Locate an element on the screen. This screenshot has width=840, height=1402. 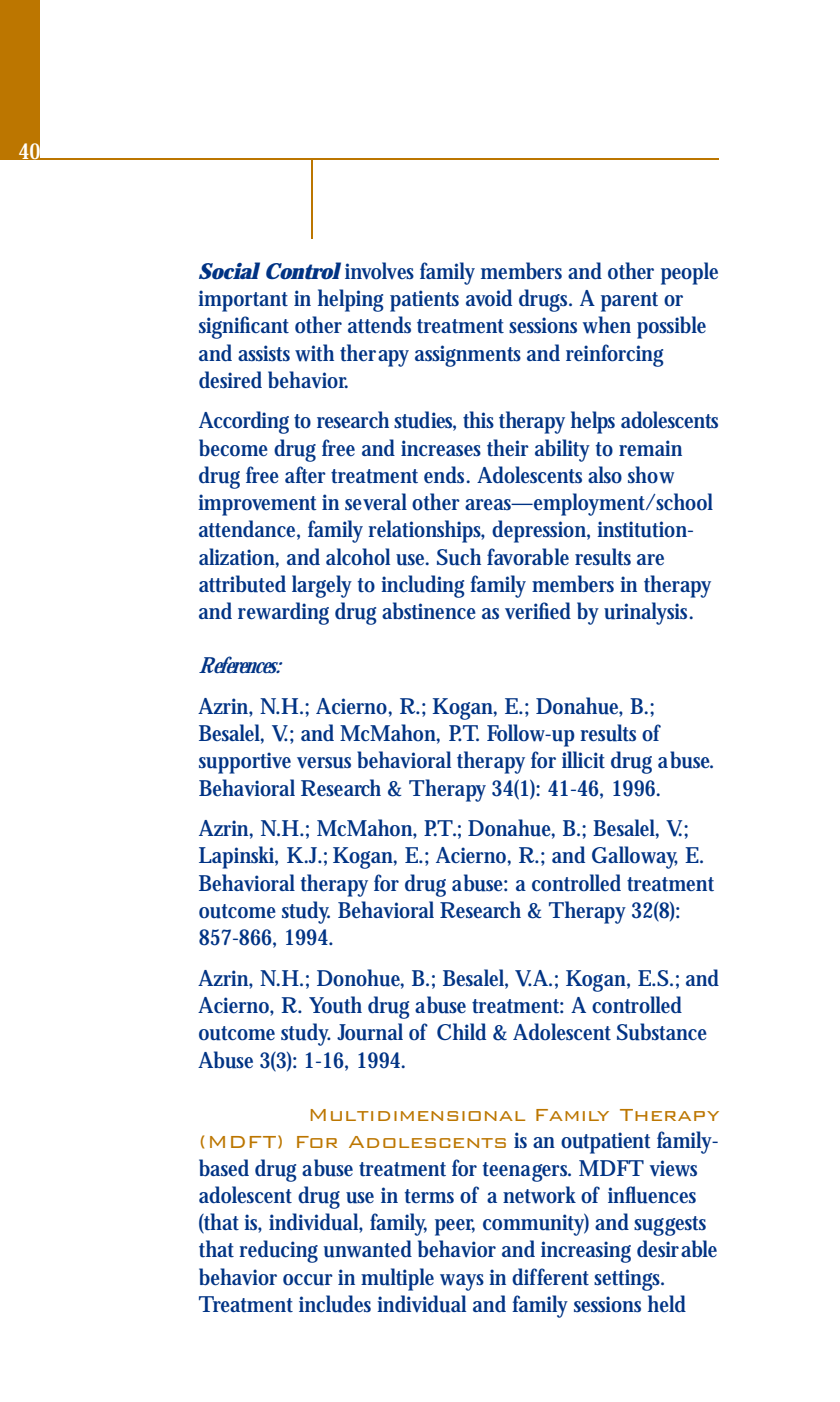
Such is located at coordinates (459, 557).
